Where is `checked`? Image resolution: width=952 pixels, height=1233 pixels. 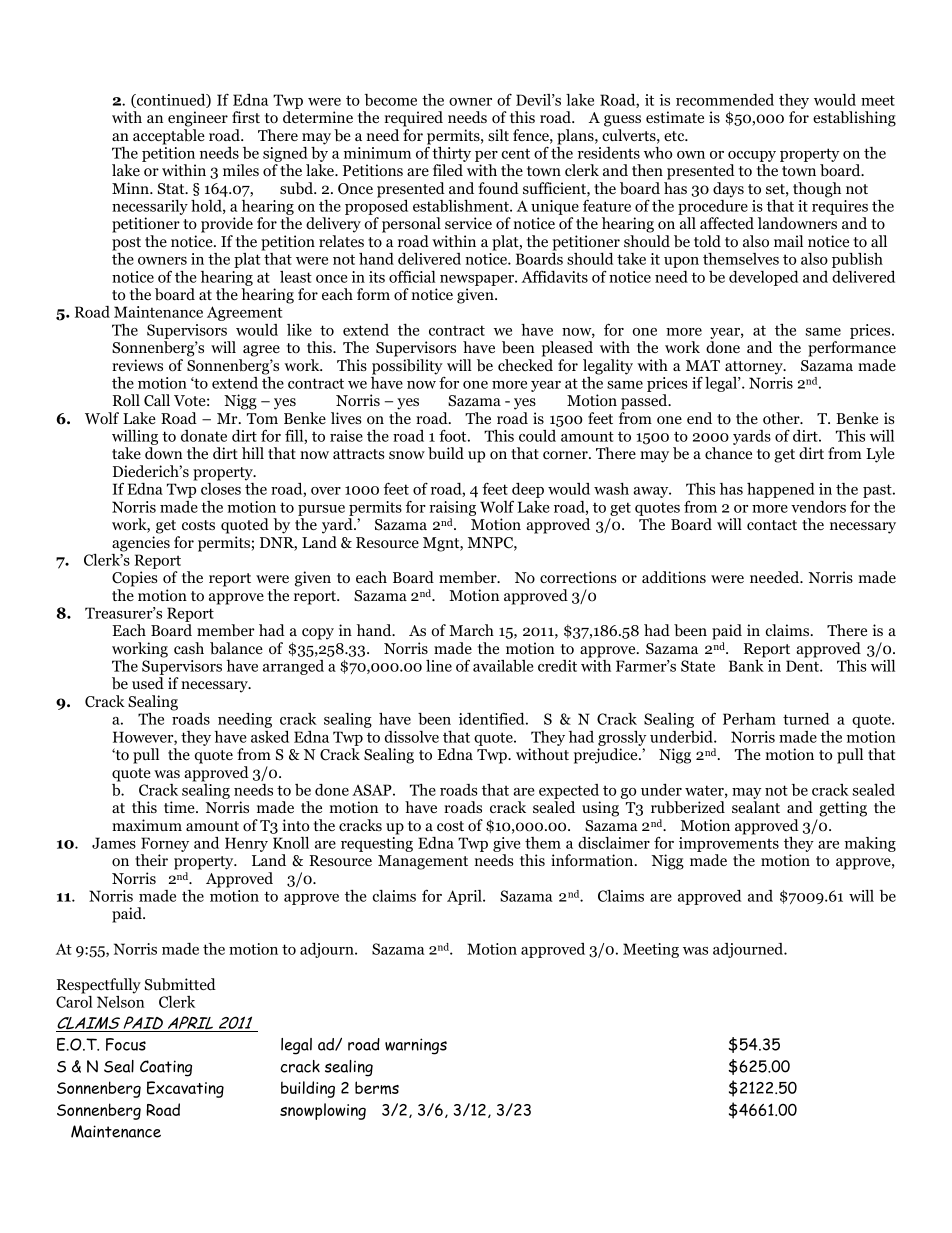 checked is located at coordinates (525, 365).
